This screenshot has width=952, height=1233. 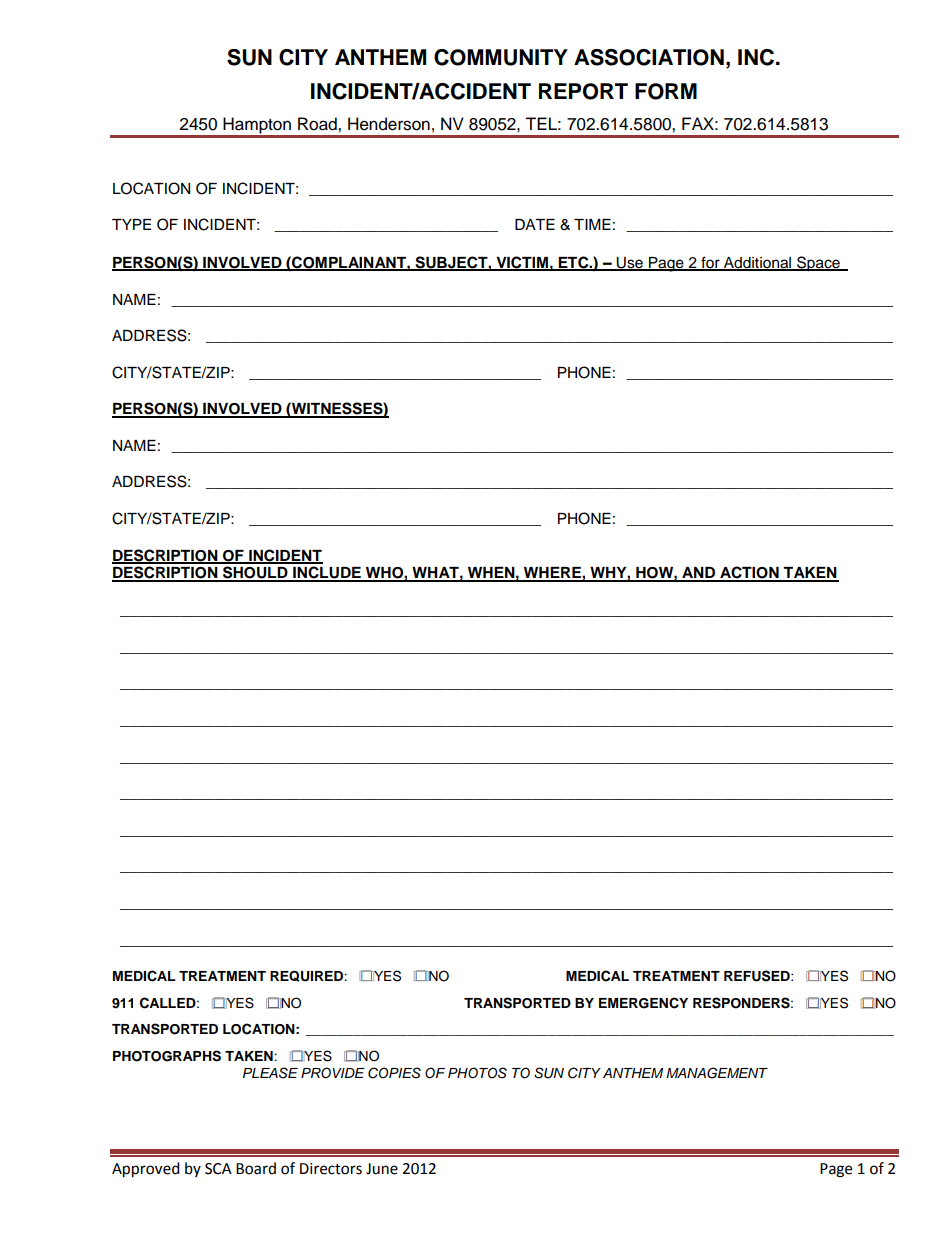 I want to click on EMERGENCY, so click(x=643, y=1003).
